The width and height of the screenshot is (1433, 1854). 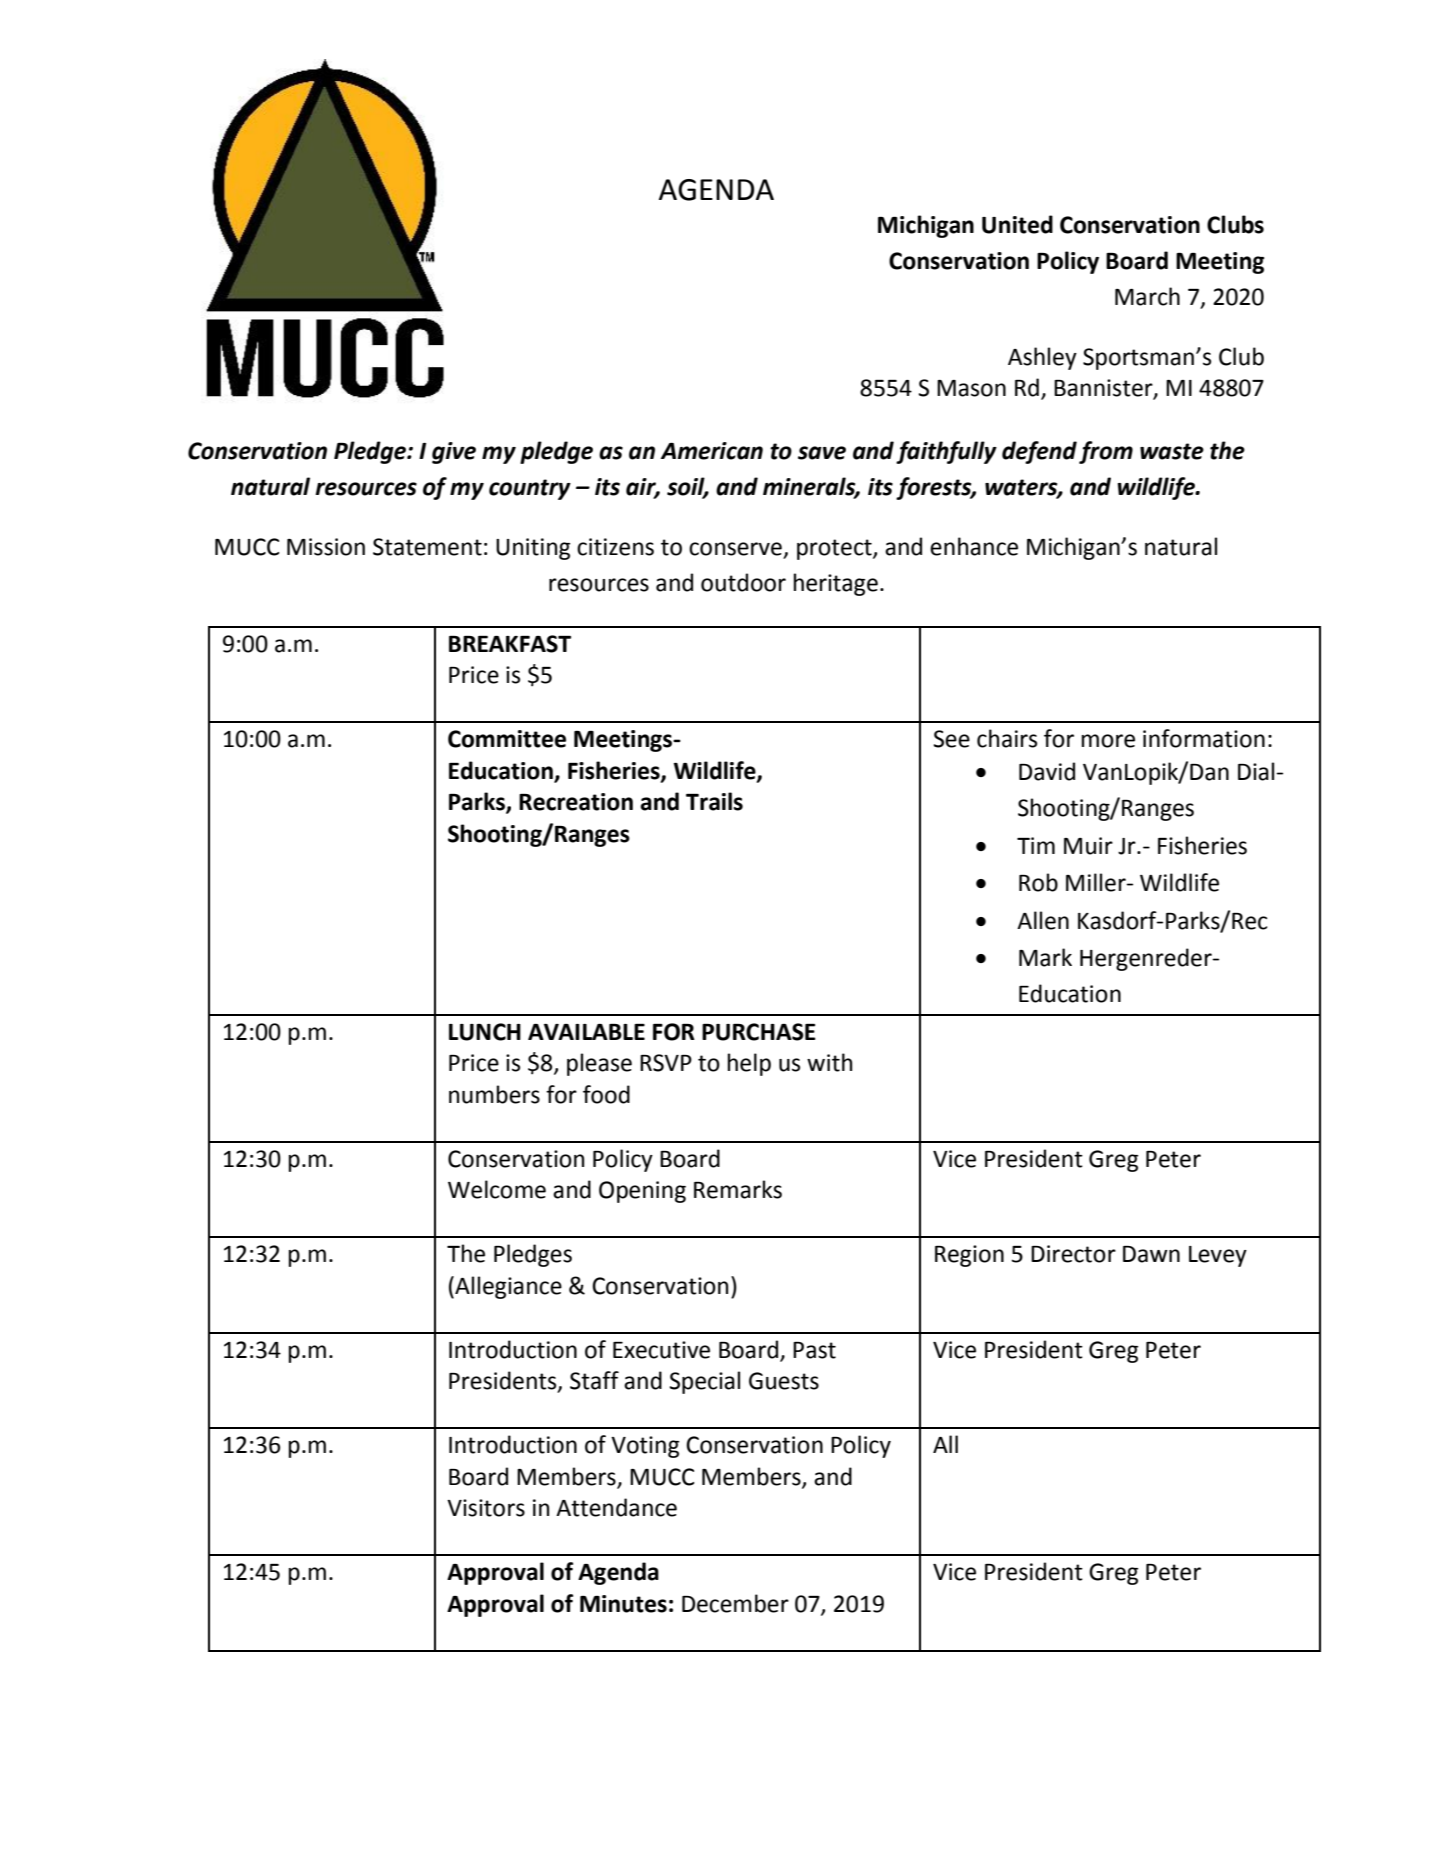 I want to click on March, so click(x=1147, y=296).
